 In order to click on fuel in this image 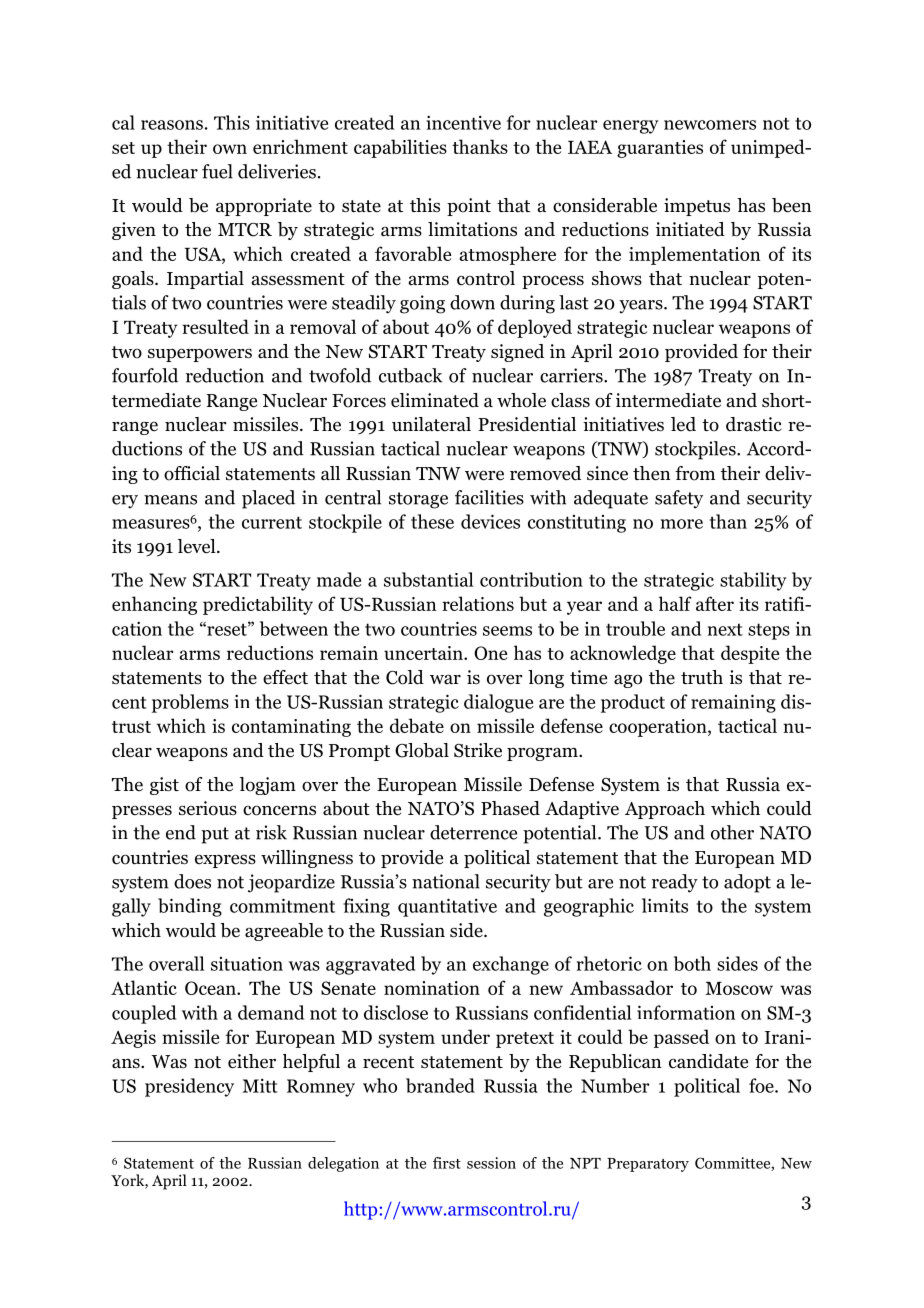, I will do `click(217, 171)`.
